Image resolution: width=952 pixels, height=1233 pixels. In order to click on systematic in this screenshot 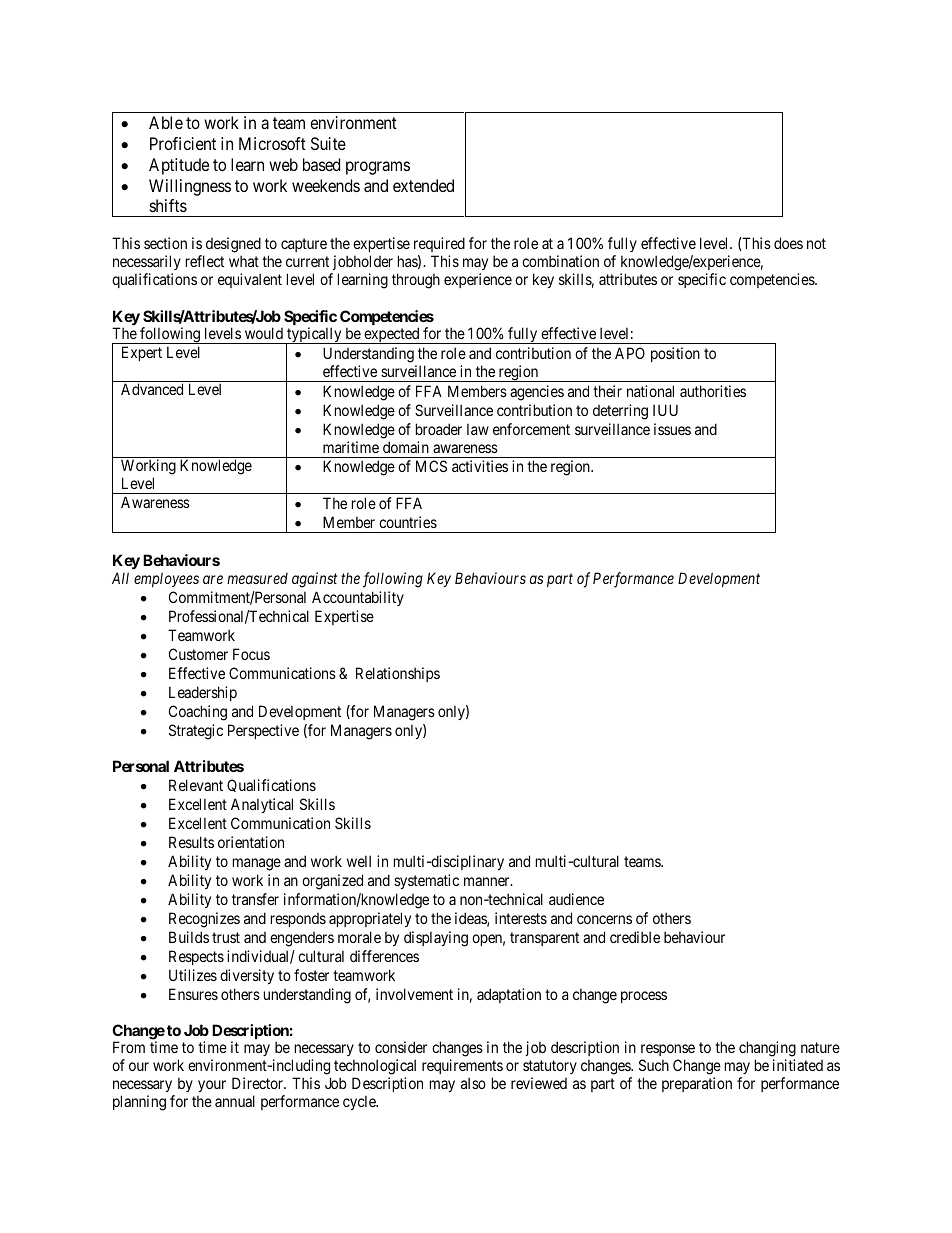, I will do `click(426, 881)`.
